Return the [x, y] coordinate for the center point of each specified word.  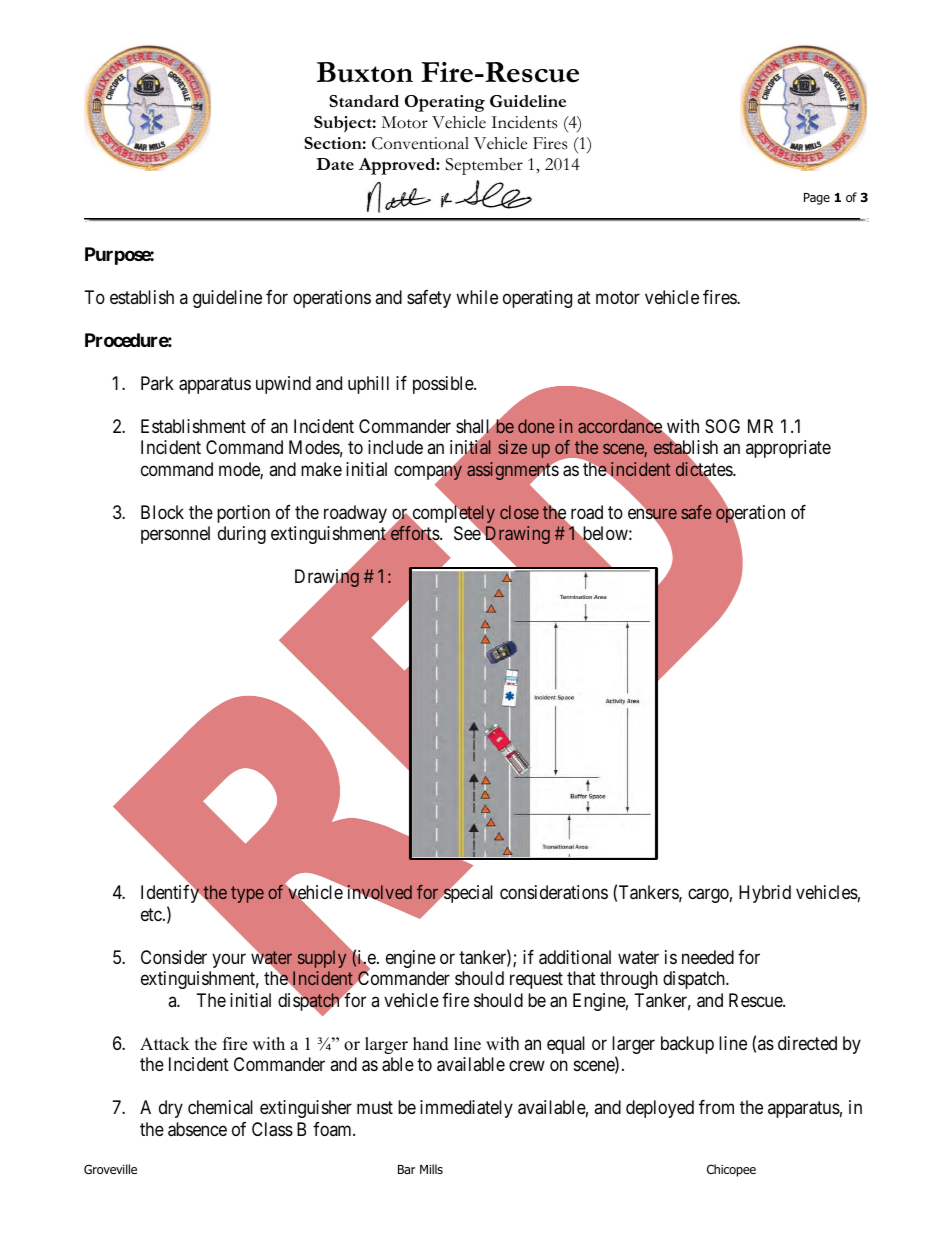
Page [817, 199]
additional [575, 957]
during [242, 535]
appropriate [788, 449]
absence [197, 1129]
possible [444, 385]
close [519, 512]
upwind [283, 385]
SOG [722, 426]
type [247, 894]
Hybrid [765, 894]
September [484, 166]
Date [335, 164]
